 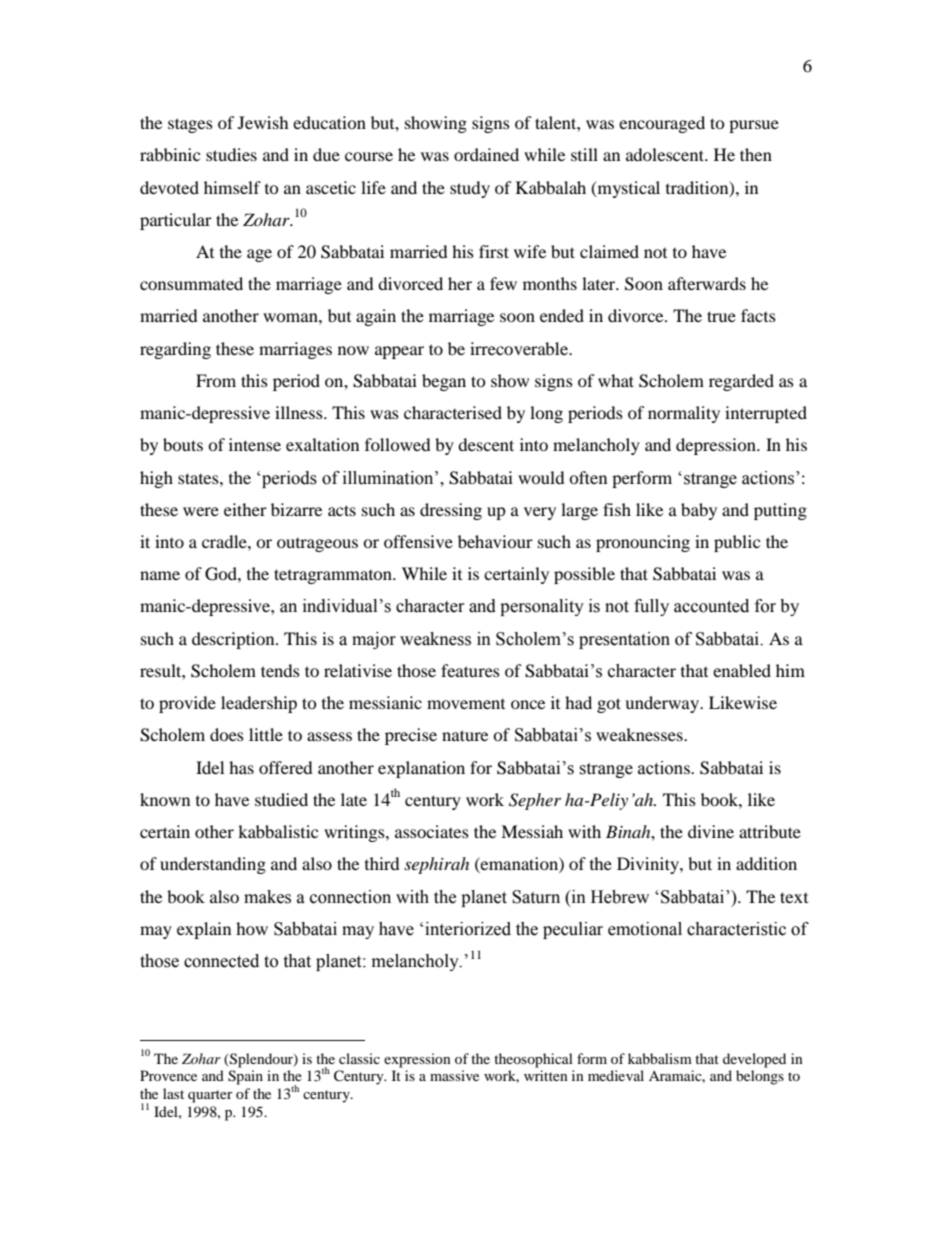 What do you see at coordinates (756, 154) in the image?
I see `then` at bounding box center [756, 154].
